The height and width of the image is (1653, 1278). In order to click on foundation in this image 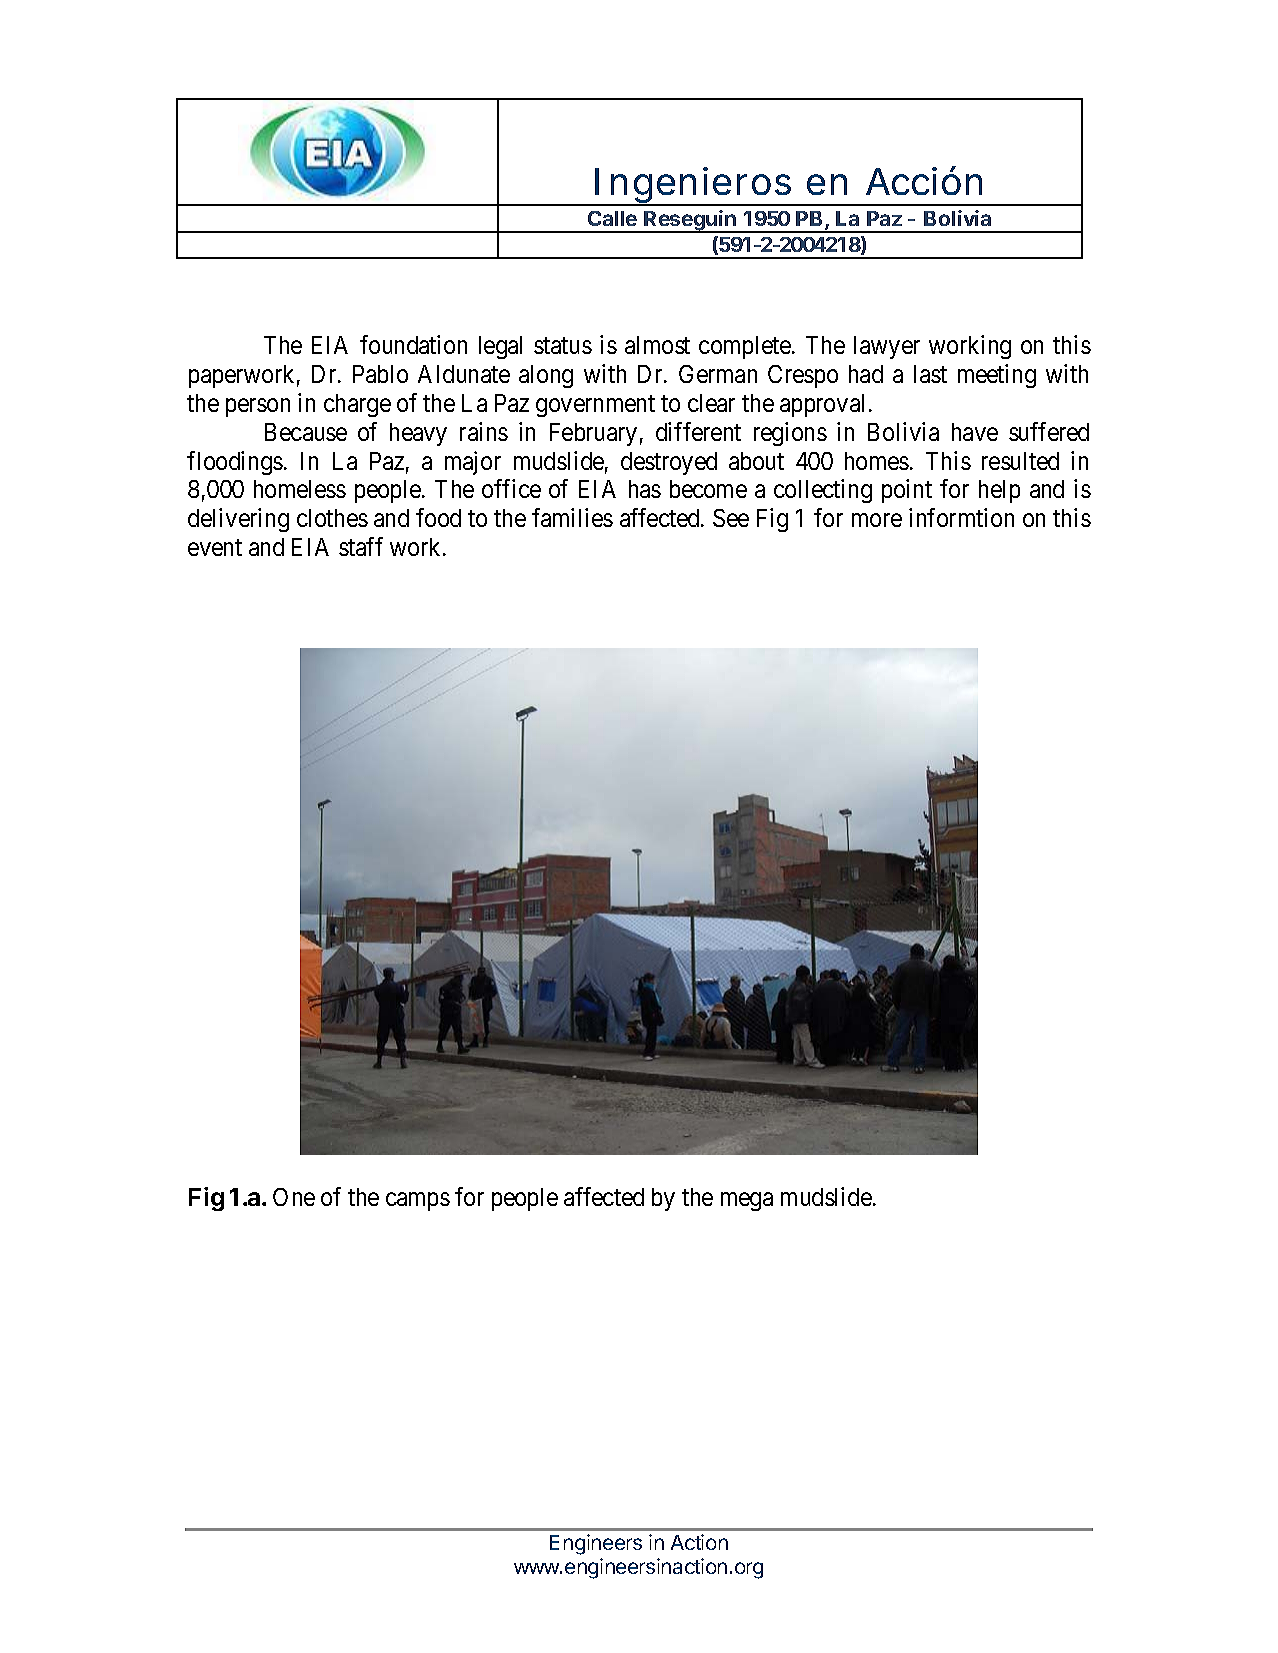, I will do `click(413, 344)`.
